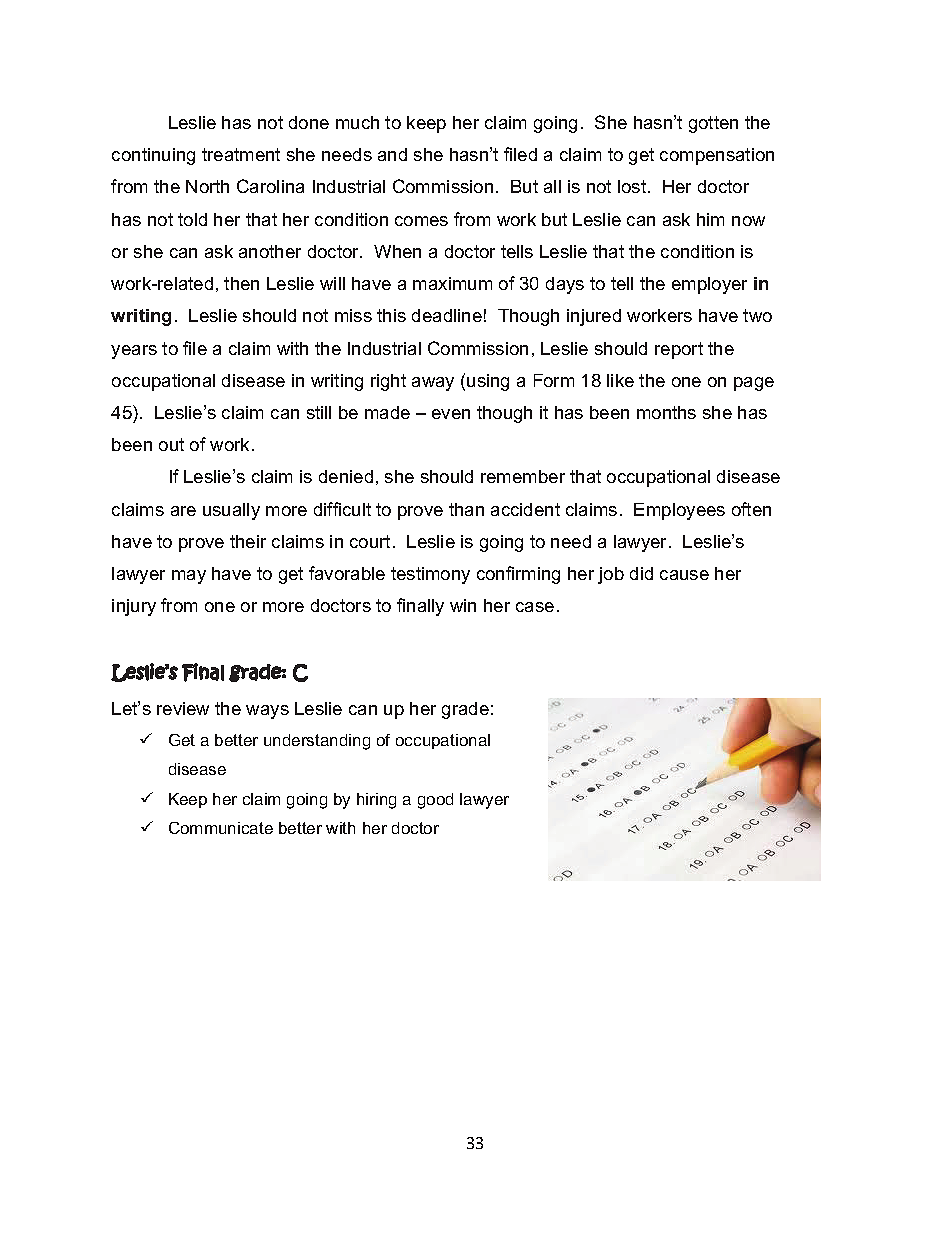 The height and width of the document is (1233, 952). What do you see at coordinates (435, 801) in the document?
I see `good` at bounding box center [435, 801].
